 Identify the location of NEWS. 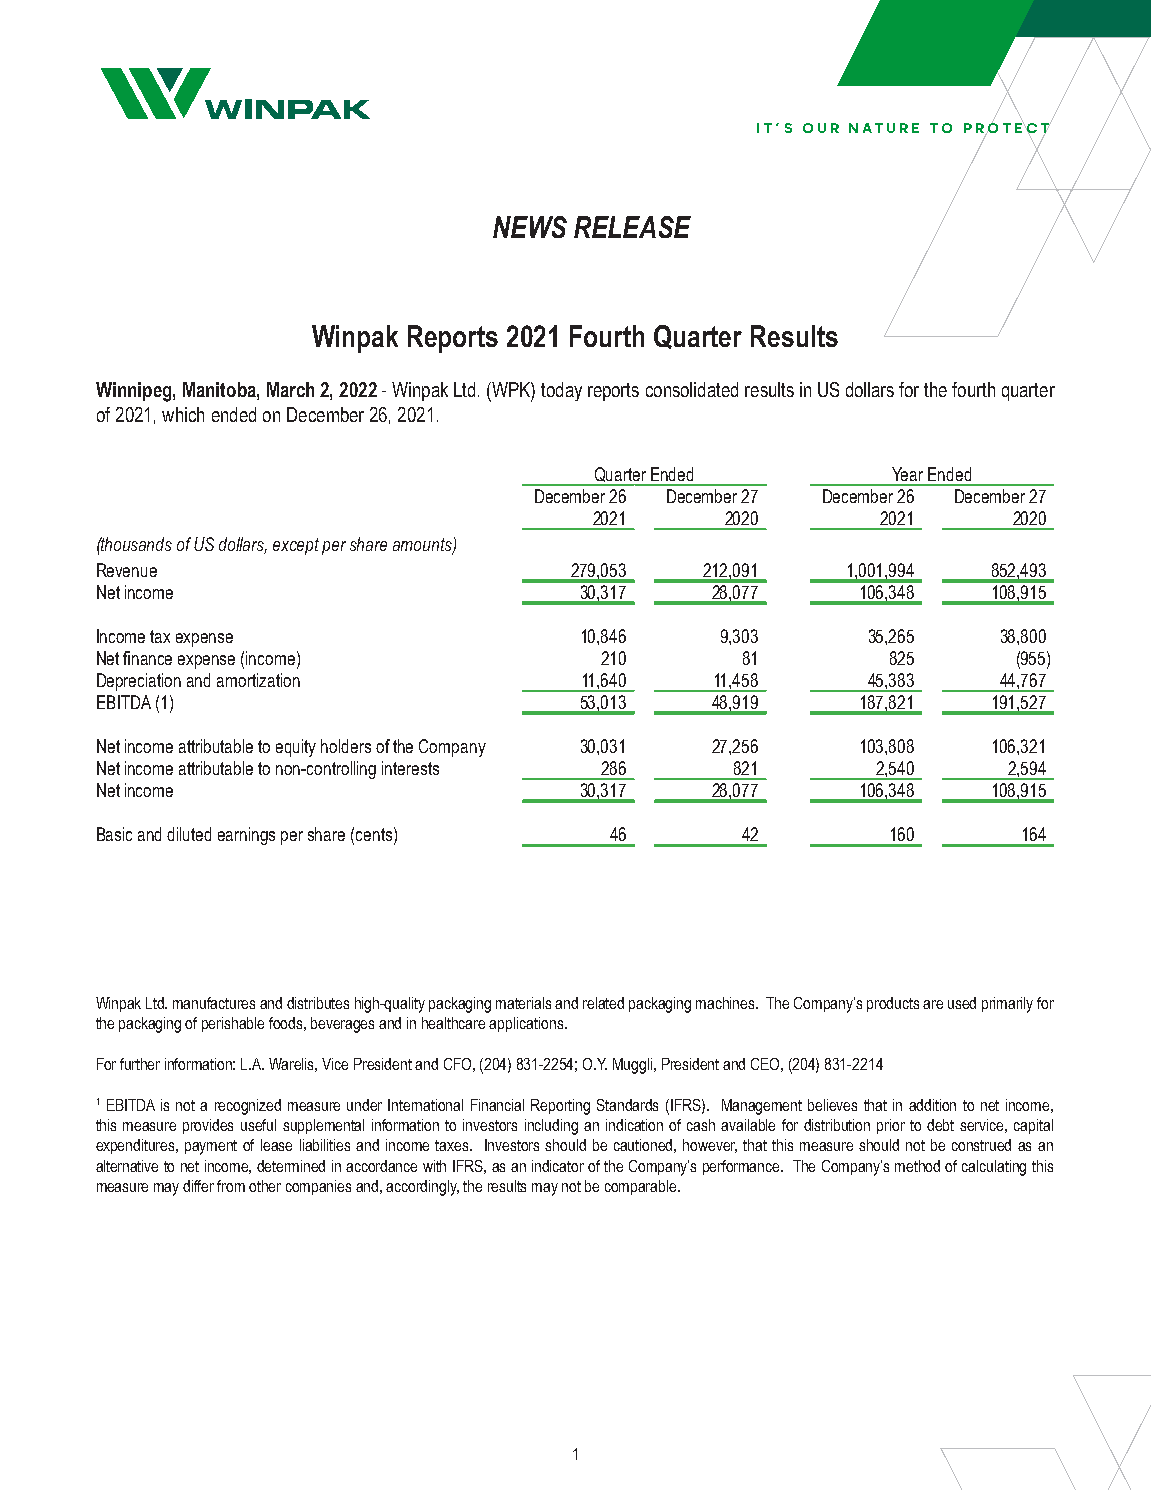
(530, 227).
